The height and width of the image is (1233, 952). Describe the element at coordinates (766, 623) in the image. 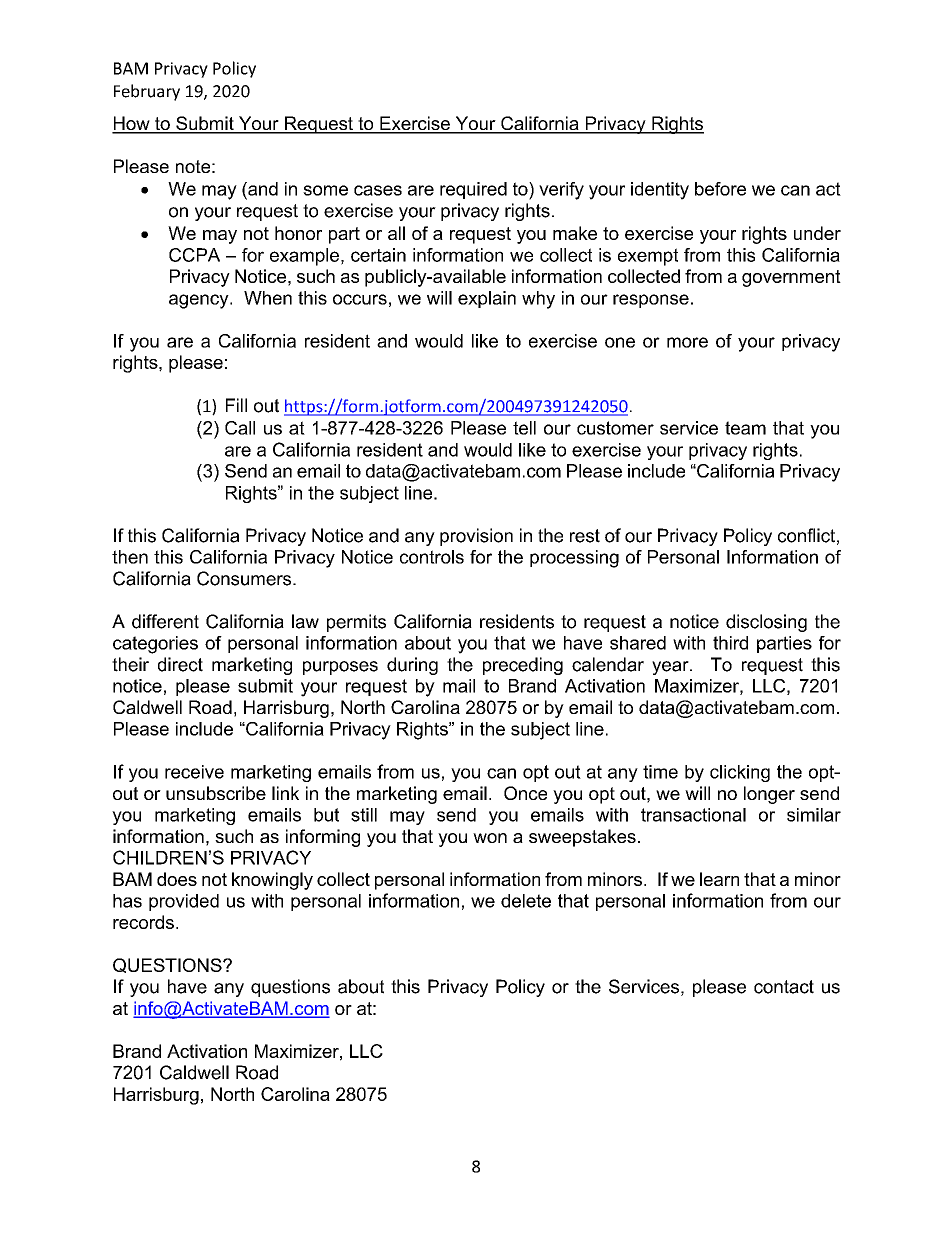

I see `disclosing` at that location.
